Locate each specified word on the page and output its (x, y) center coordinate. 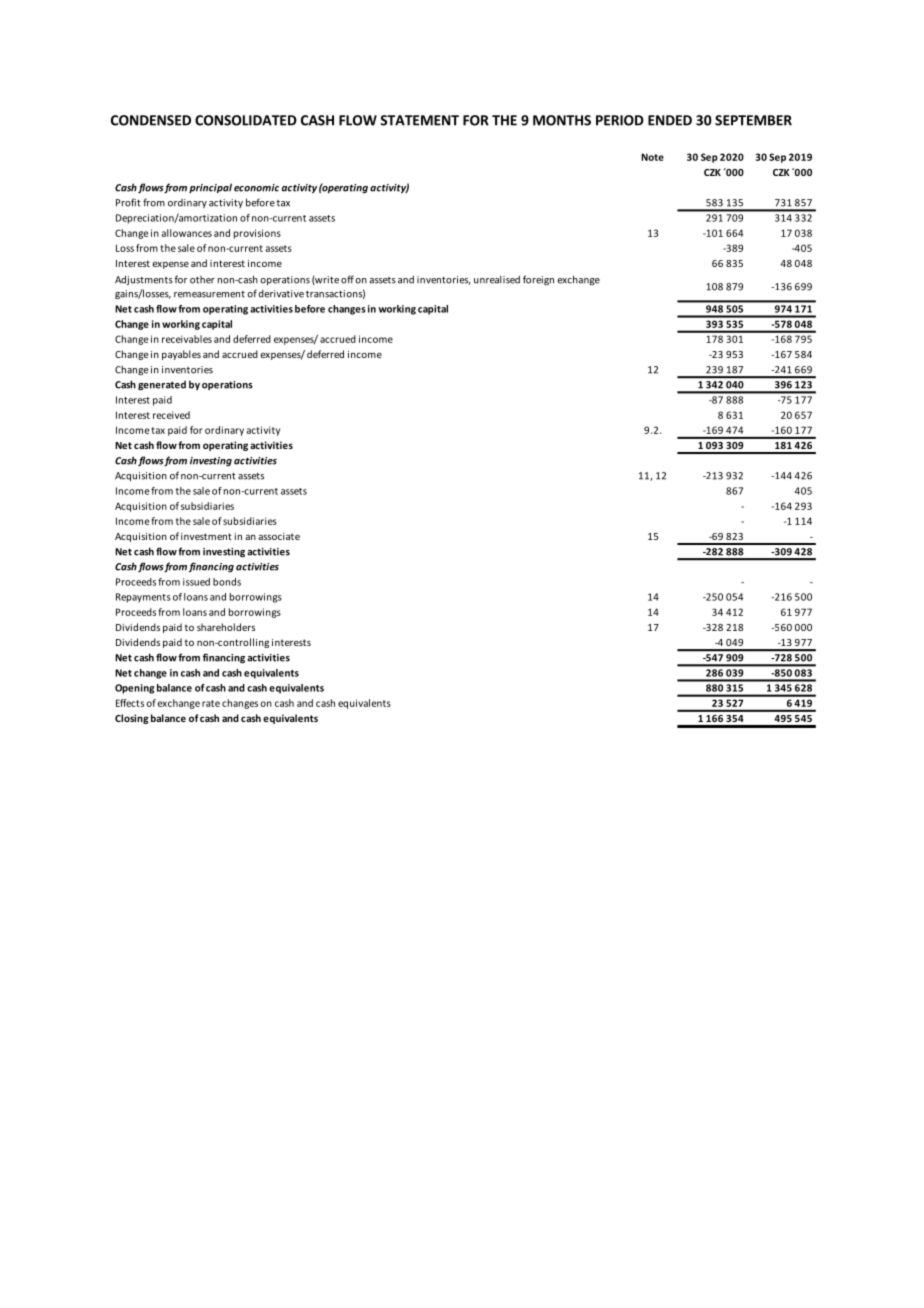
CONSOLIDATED (246, 120)
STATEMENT (419, 120)
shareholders (226, 627)
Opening (134, 689)
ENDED (670, 120)
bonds (227, 582)
